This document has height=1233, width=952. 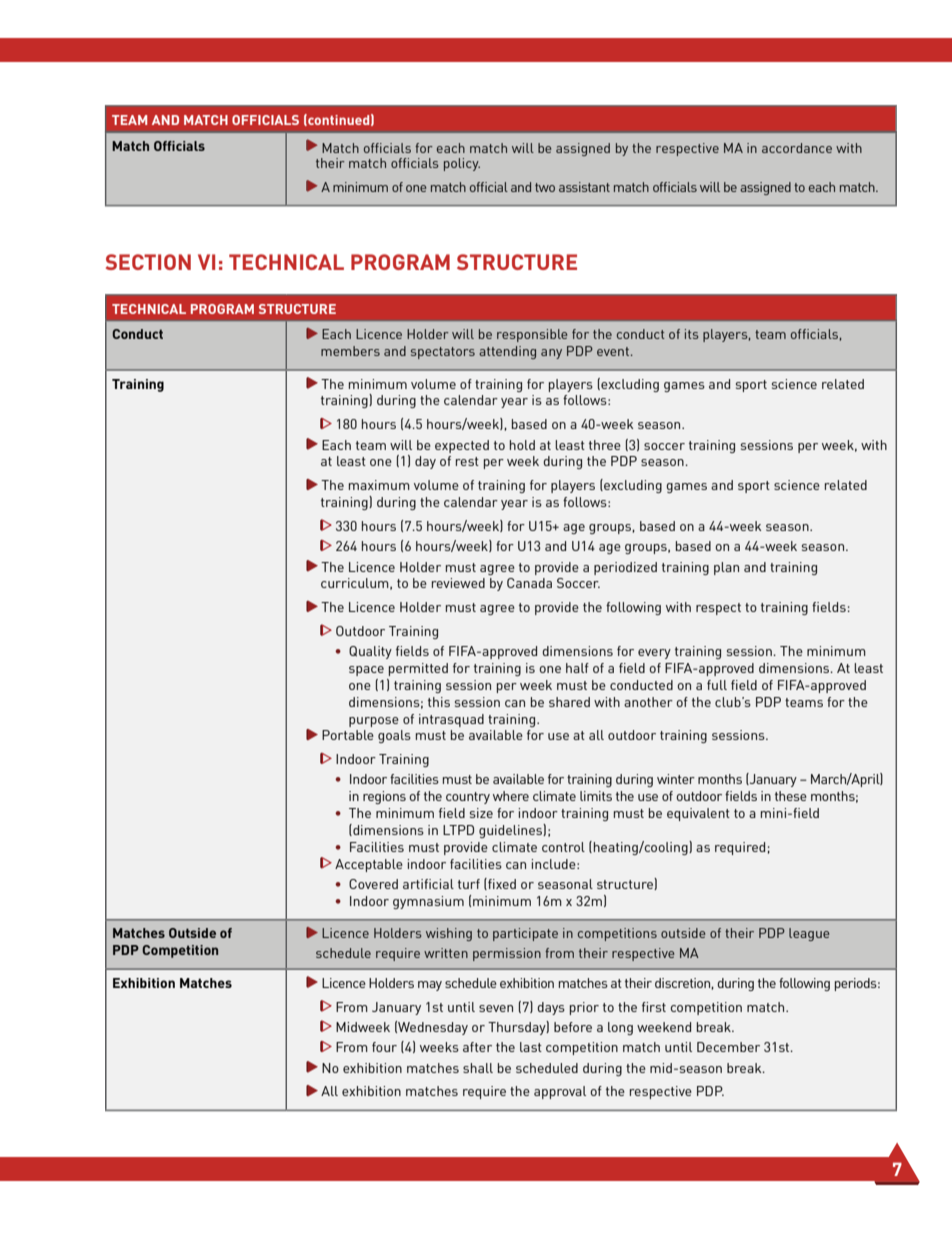 What do you see at coordinates (462, 446) in the document?
I see `expected` at bounding box center [462, 446].
